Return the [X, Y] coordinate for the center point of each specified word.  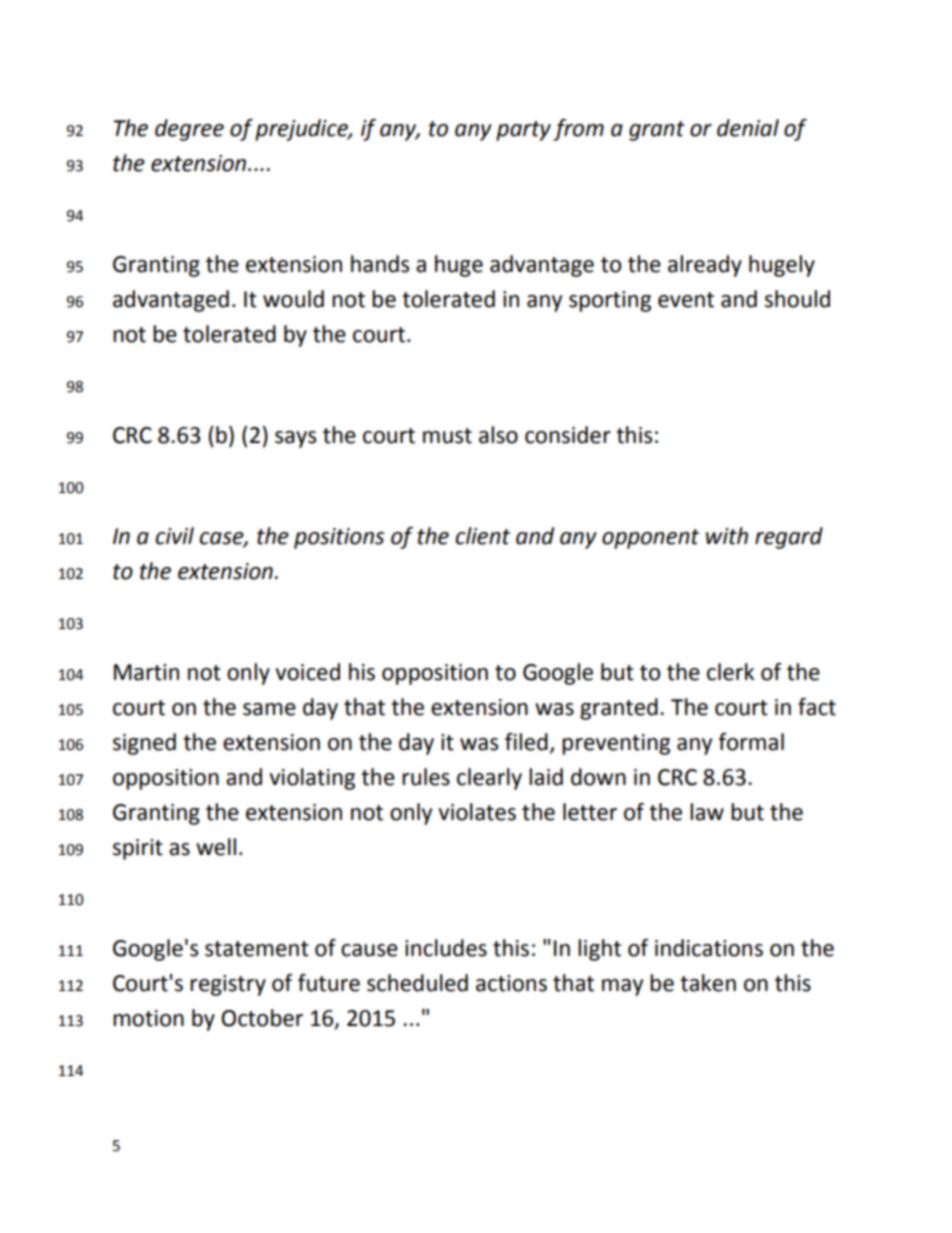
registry [228, 985]
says [295, 439]
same [269, 709]
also [498, 435]
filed [526, 742]
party [523, 131]
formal [751, 742]
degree [189, 130]
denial [748, 128]
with [727, 536]
